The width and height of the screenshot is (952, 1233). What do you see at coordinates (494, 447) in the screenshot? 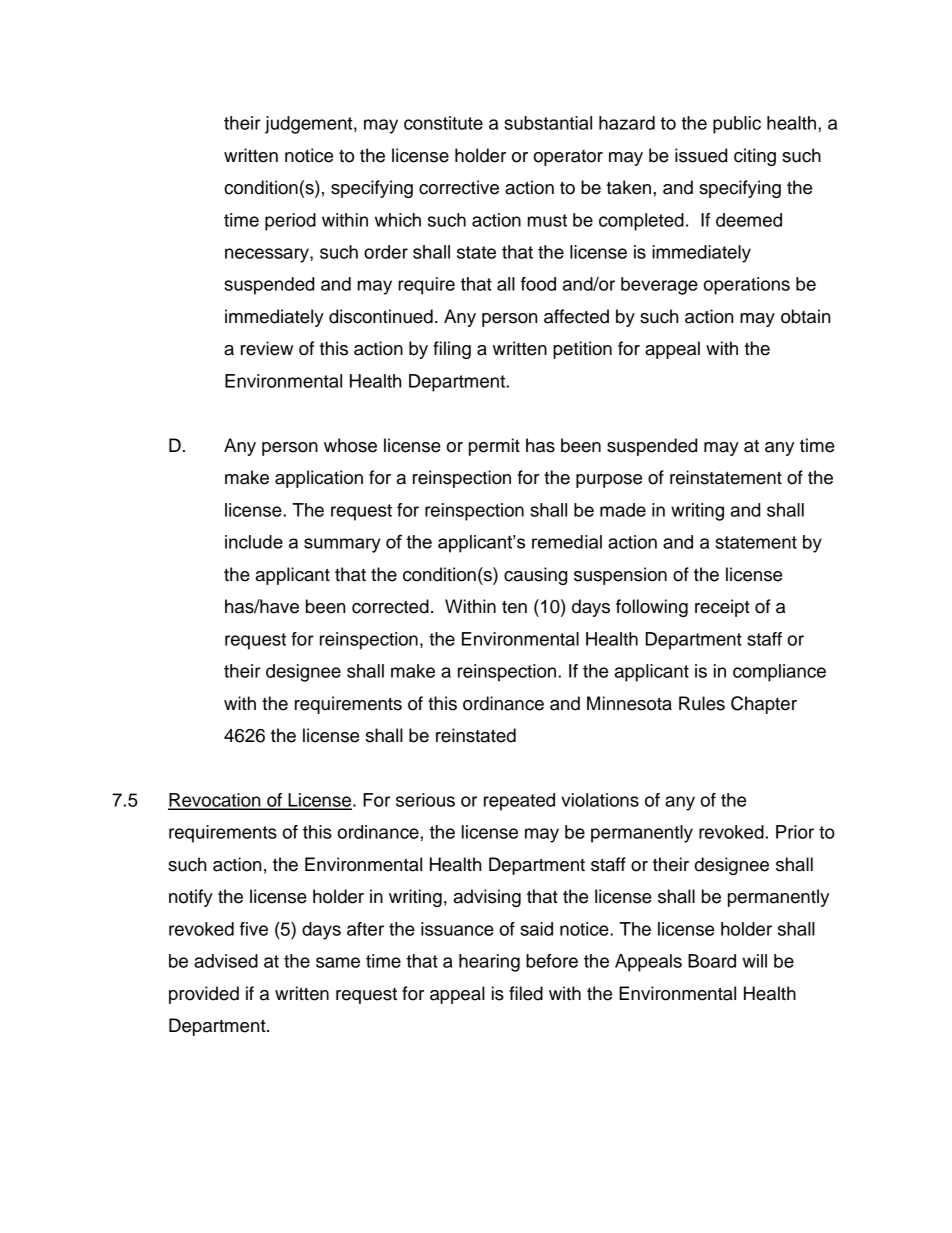
I see `permit` at bounding box center [494, 447].
